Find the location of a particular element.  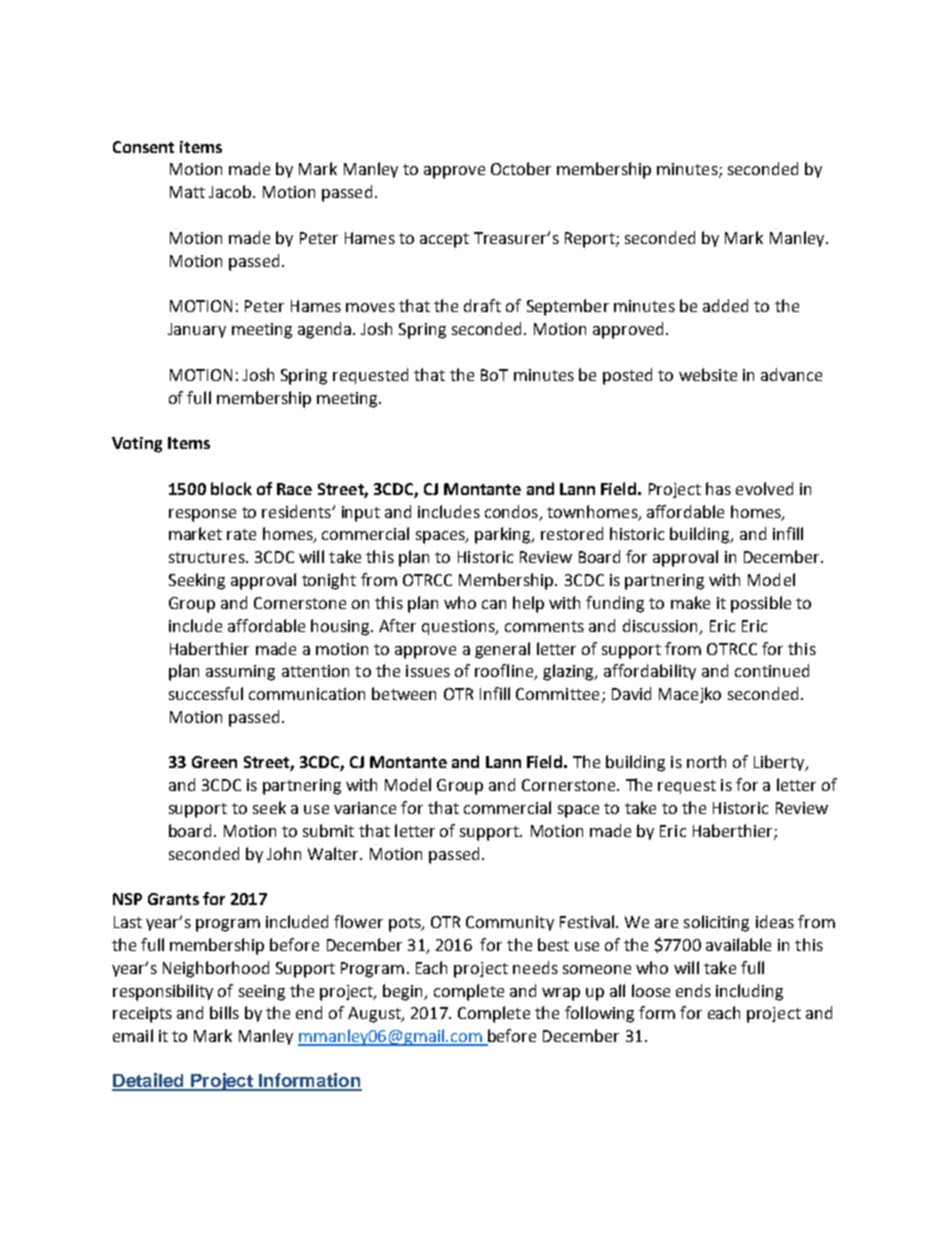

questions is located at coordinates (459, 627).
